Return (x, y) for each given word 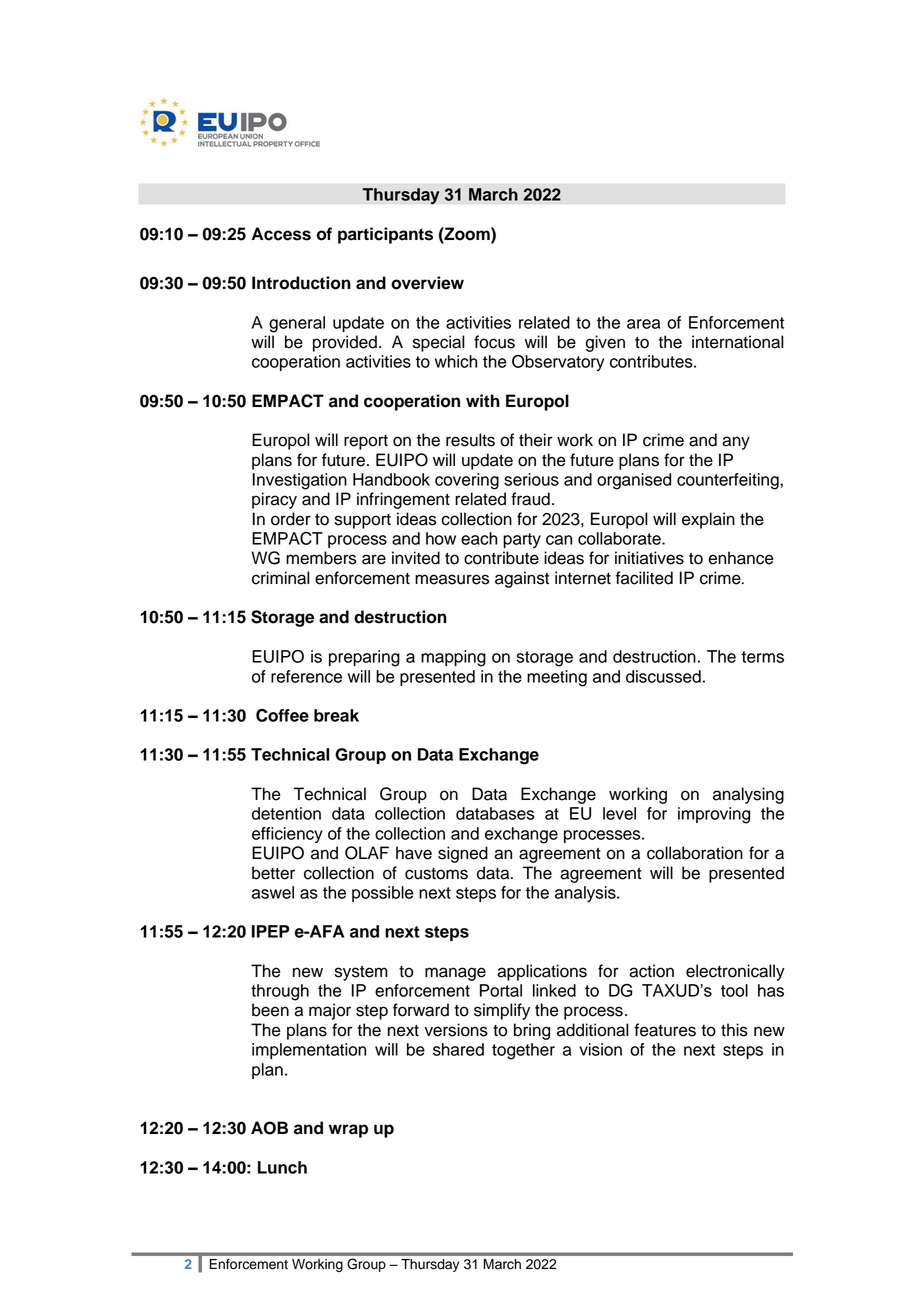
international (738, 342)
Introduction (301, 283)
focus (494, 342)
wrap (348, 1131)
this (734, 1030)
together (523, 1051)
